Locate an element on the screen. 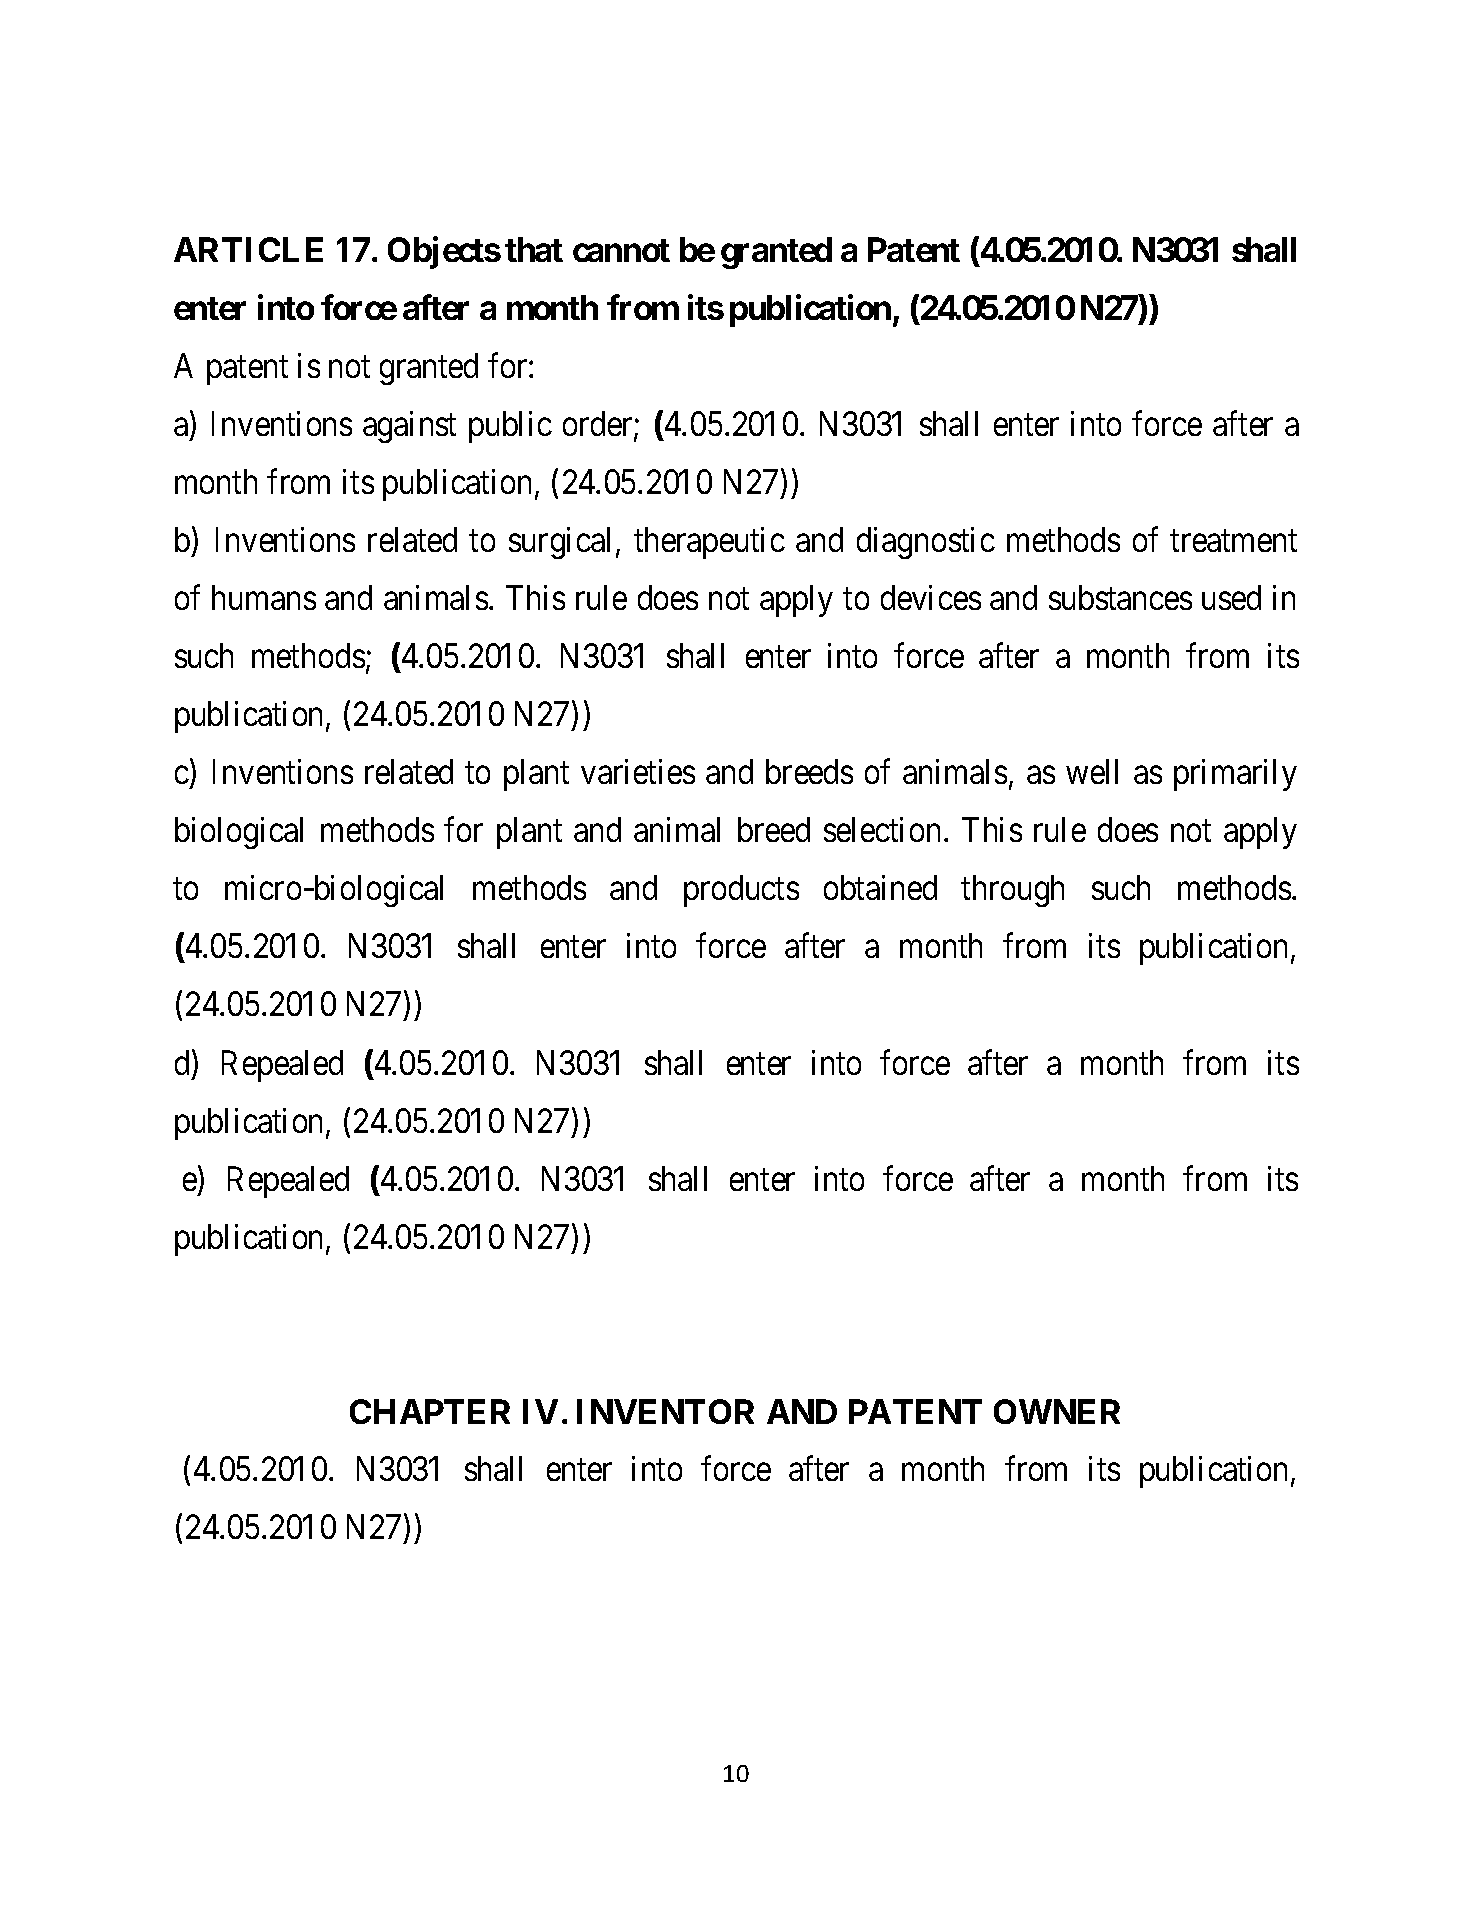 The height and width of the screenshot is (1905, 1472). therapeutic is located at coordinates (709, 543).
